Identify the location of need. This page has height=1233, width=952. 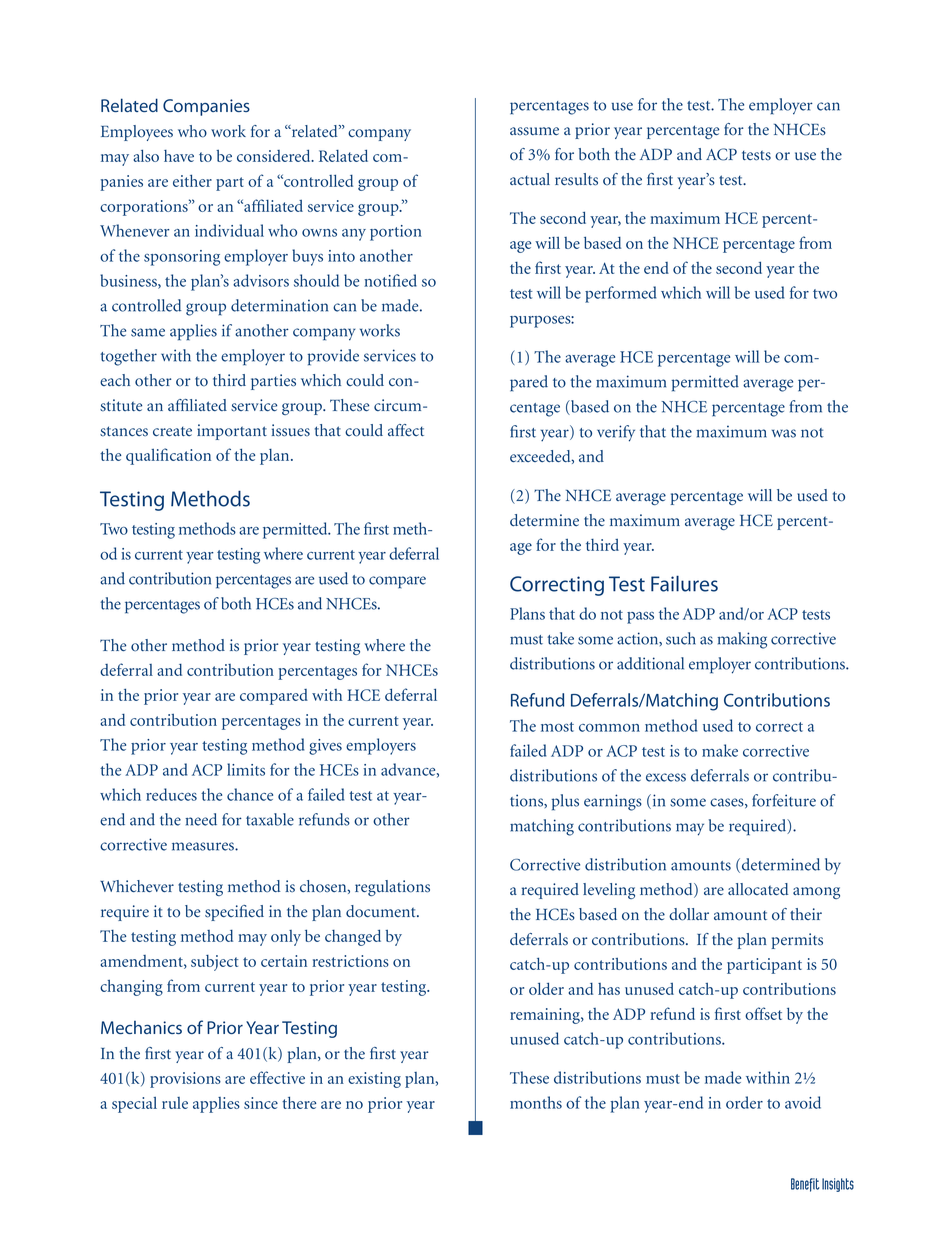
(201, 819).
